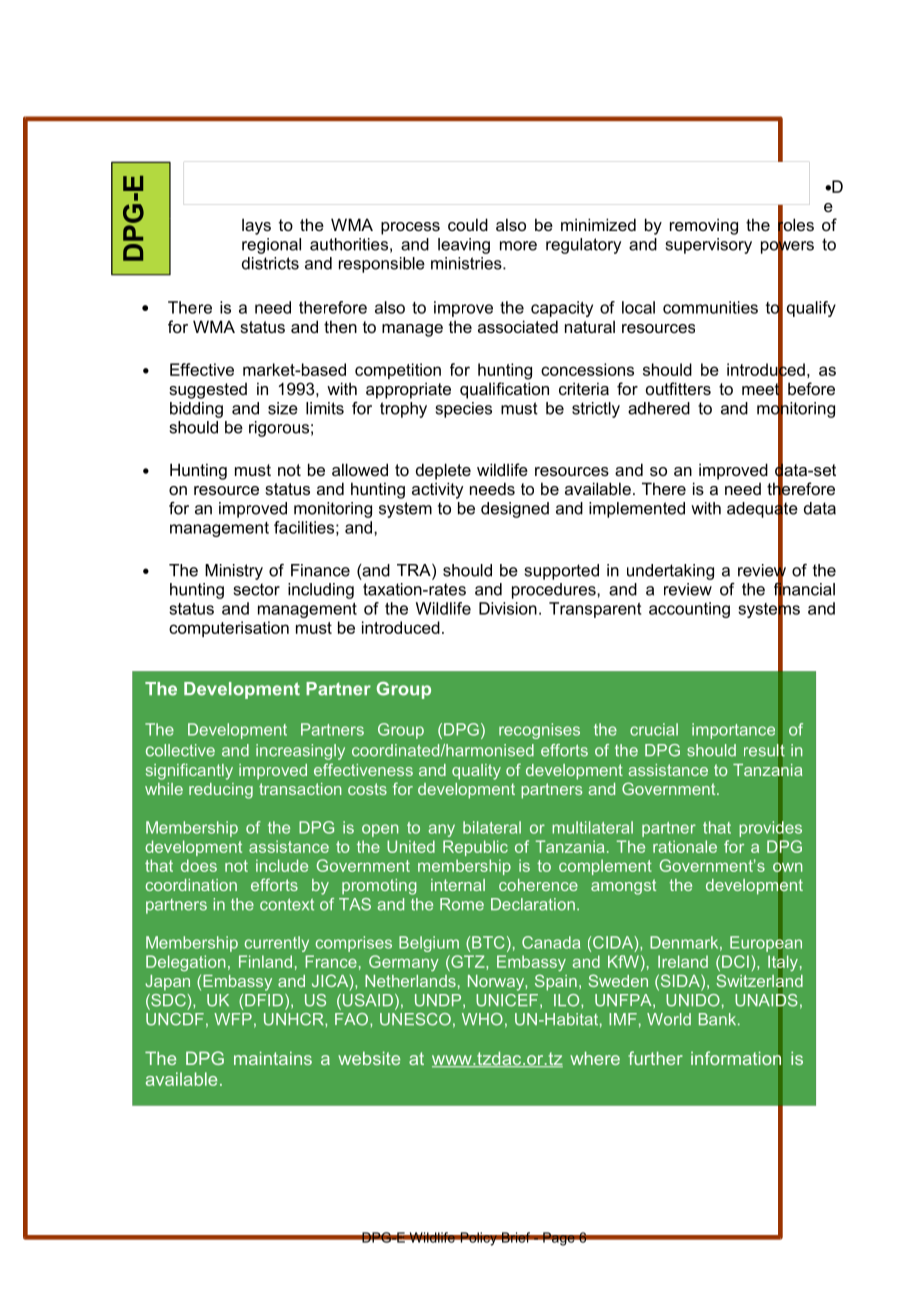 This screenshot has width=924, height=1308. I want to click on quality, so click(476, 772).
